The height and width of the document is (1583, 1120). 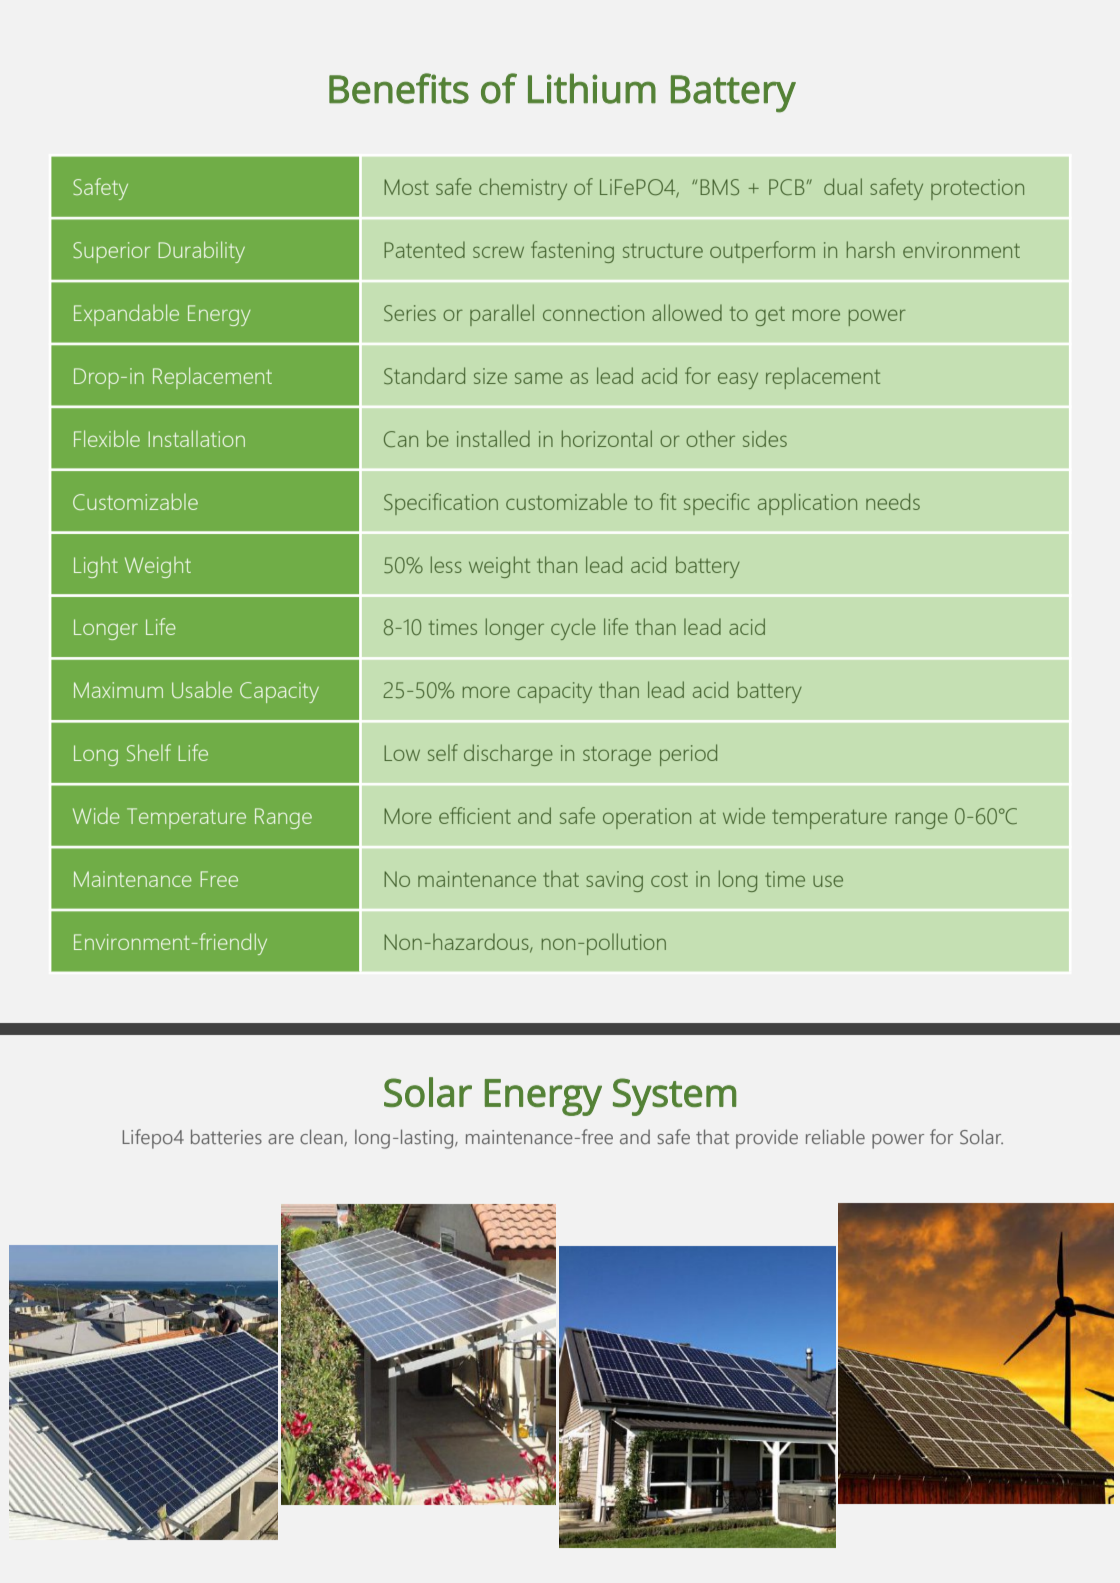 I want to click on Benefits, so click(x=399, y=88).
